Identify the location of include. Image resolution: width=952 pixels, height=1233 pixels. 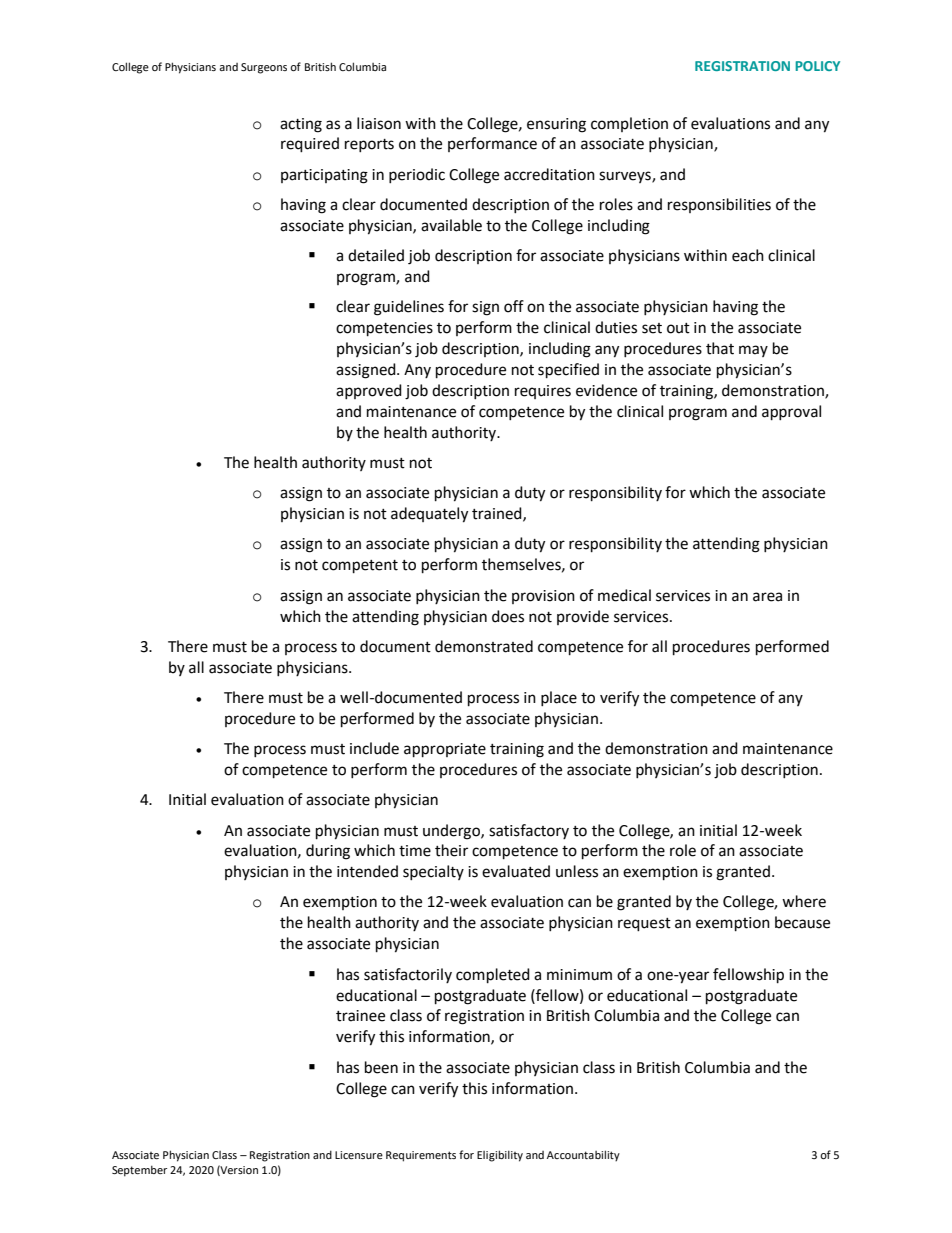
(374, 748).
